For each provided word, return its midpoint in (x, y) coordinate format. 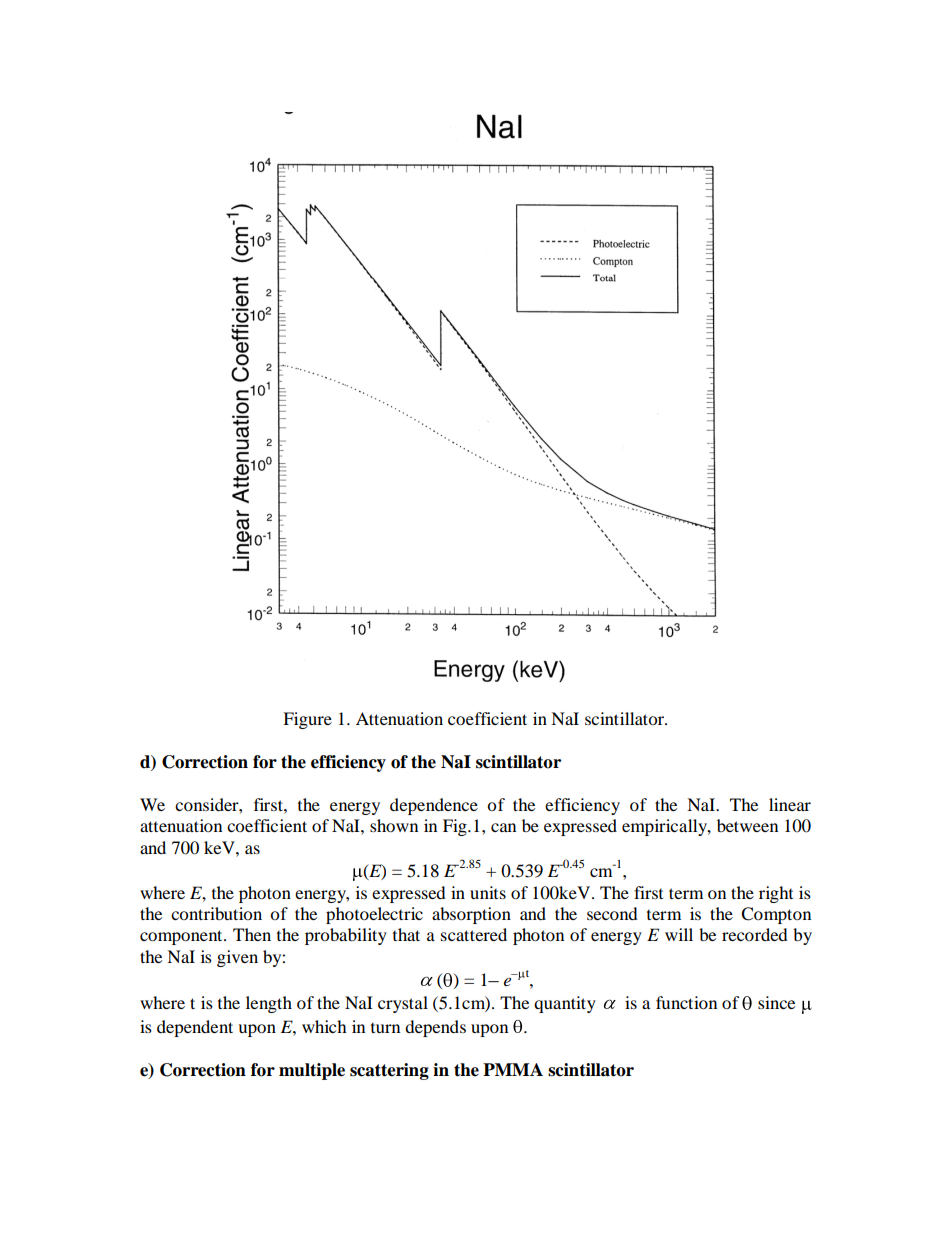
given (237, 958)
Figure (307, 720)
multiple (312, 1071)
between (747, 825)
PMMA (513, 1069)
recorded (755, 934)
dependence (434, 806)
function (686, 1002)
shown (394, 825)
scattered (474, 934)
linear (790, 804)
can (503, 827)
